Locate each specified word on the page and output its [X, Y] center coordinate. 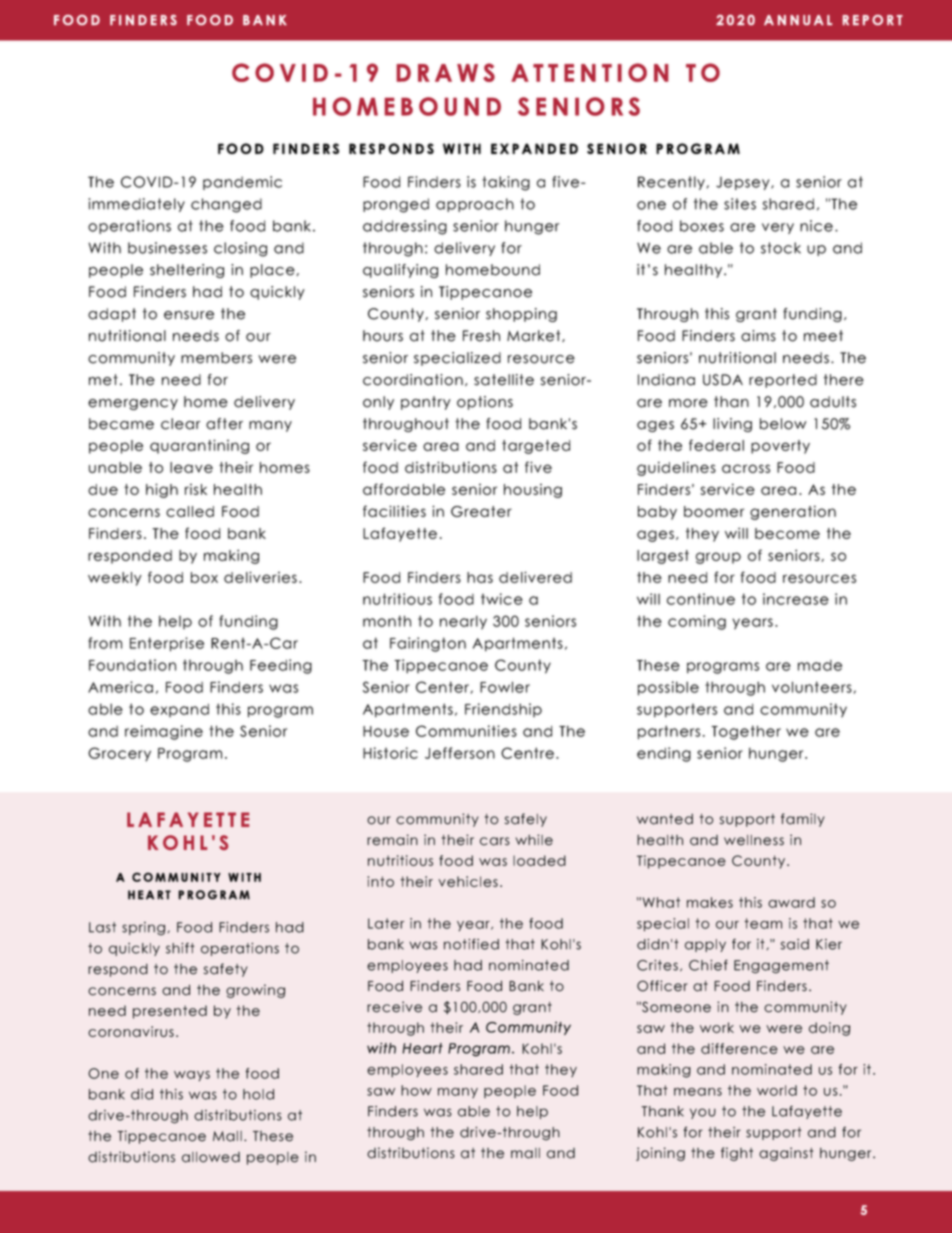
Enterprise [167, 644]
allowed [211, 1157]
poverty [780, 447]
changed [226, 205]
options [485, 403]
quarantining [199, 446]
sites [740, 204]
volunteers [812, 687]
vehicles [468, 881]
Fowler [505, 687]
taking [506, 183]
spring [143, 929]
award [791, 902]
